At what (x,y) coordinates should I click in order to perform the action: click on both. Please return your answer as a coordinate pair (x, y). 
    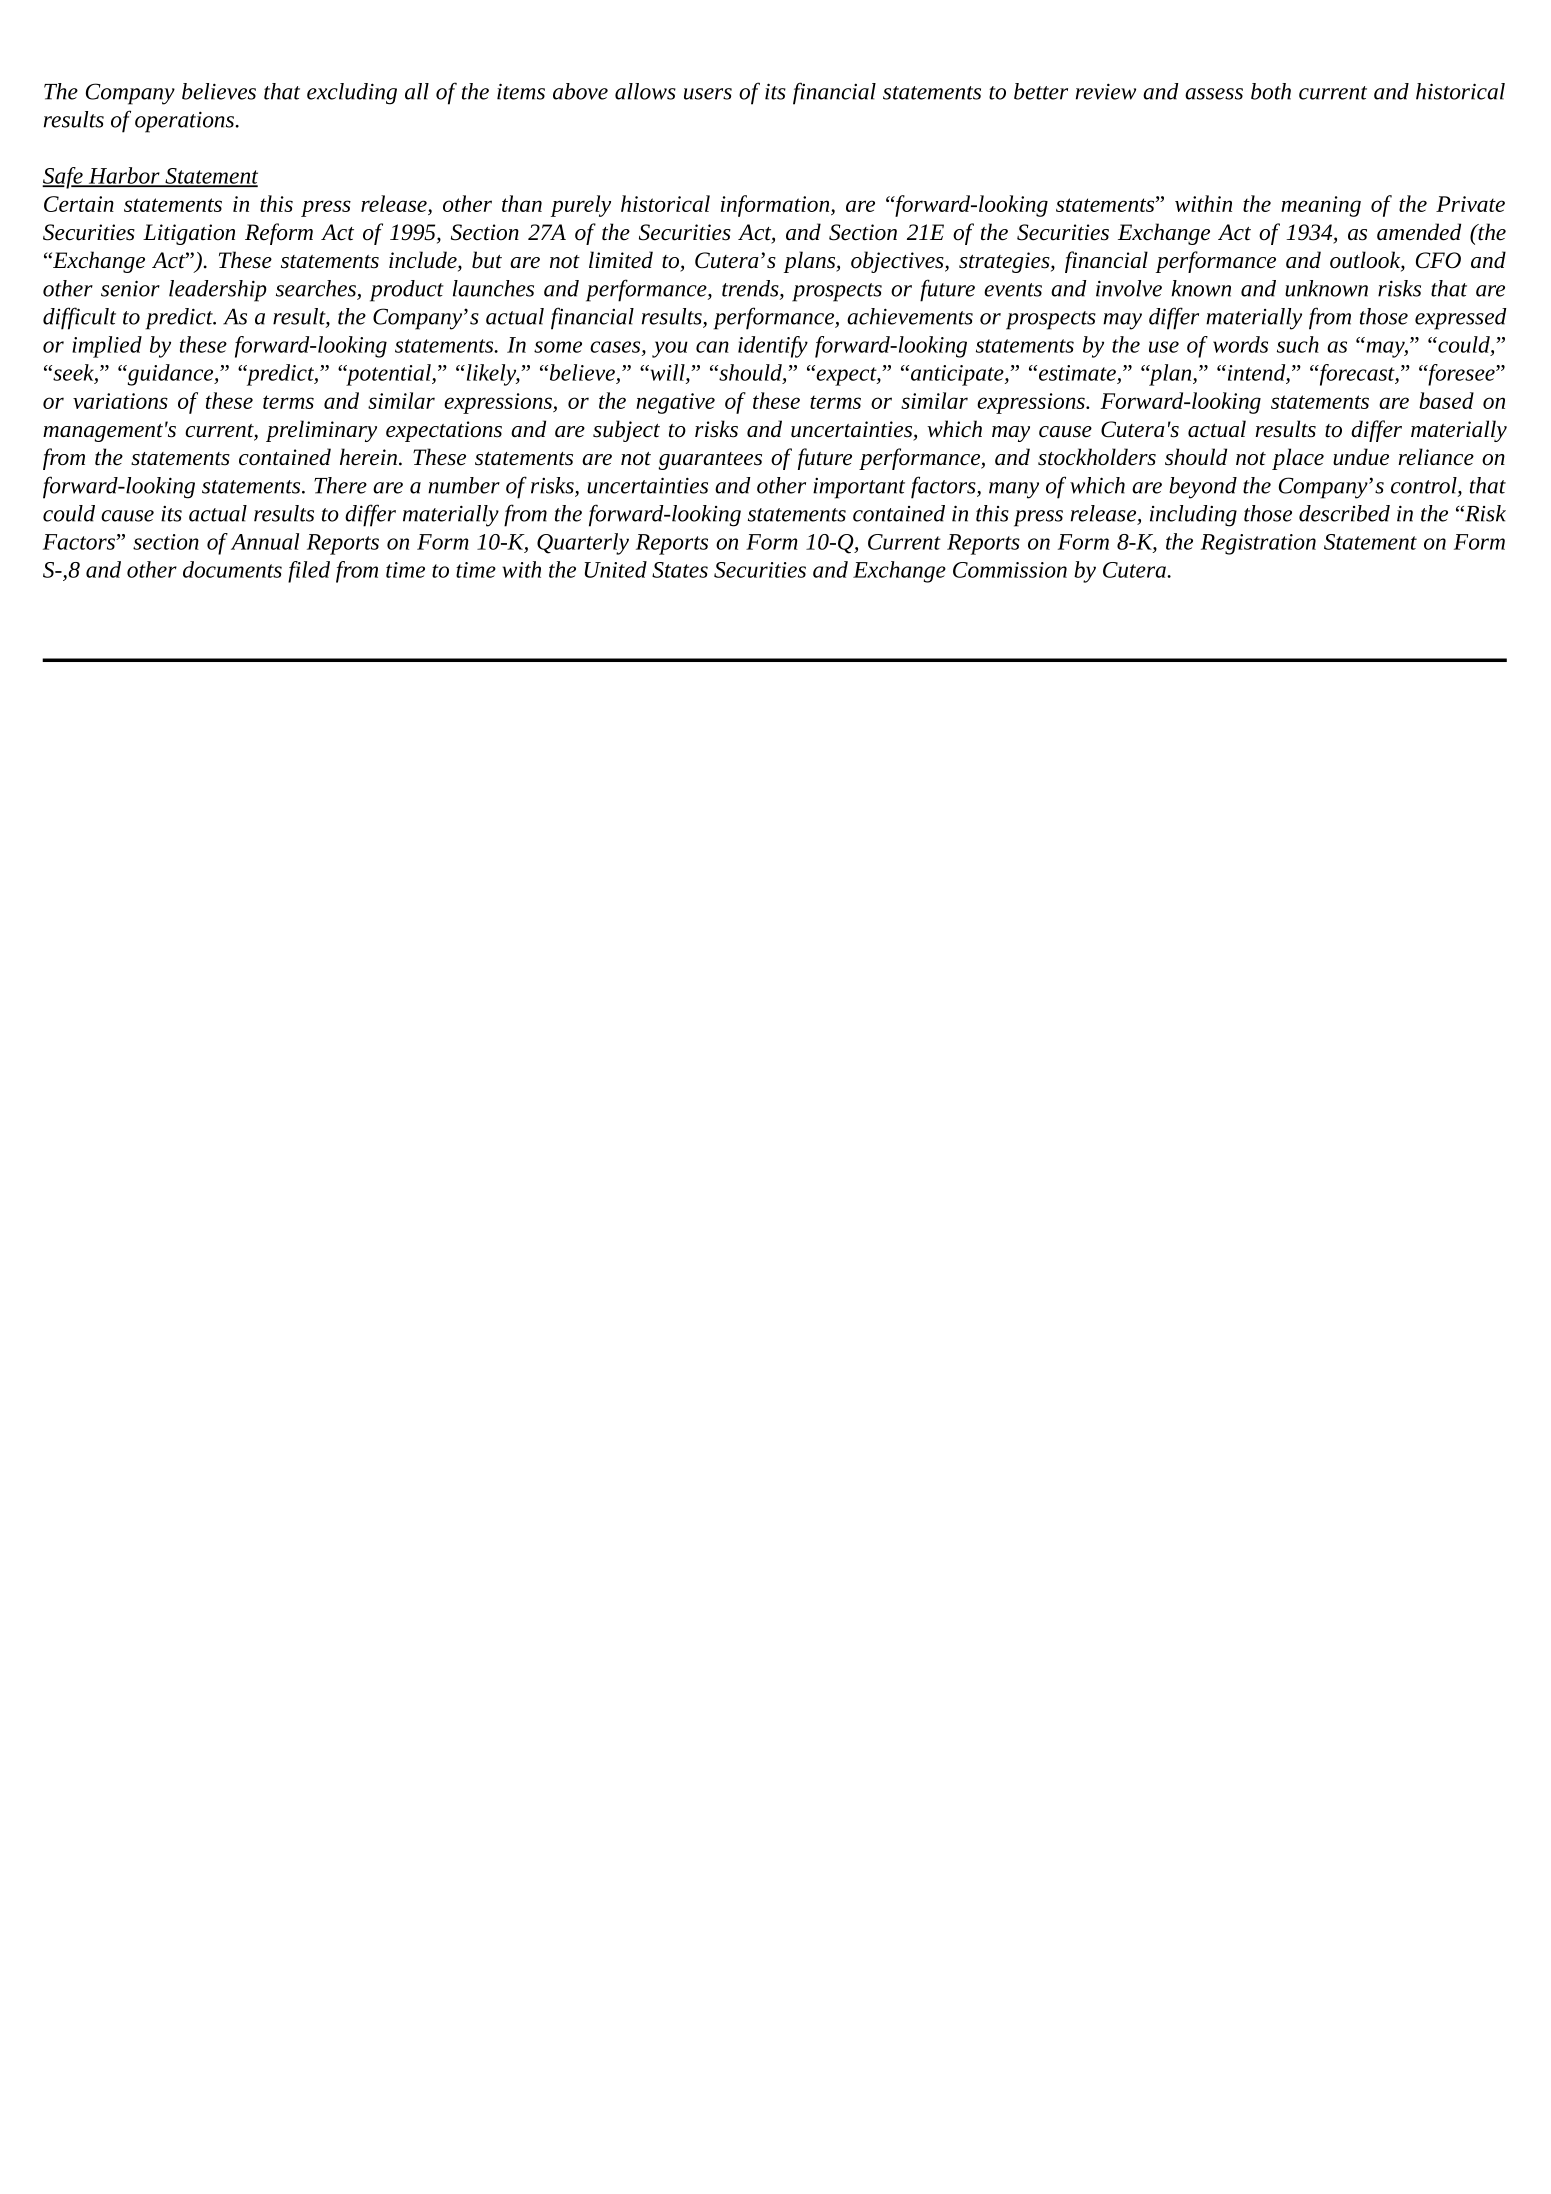
    Looking at the image, I should click on (1271, 91).
